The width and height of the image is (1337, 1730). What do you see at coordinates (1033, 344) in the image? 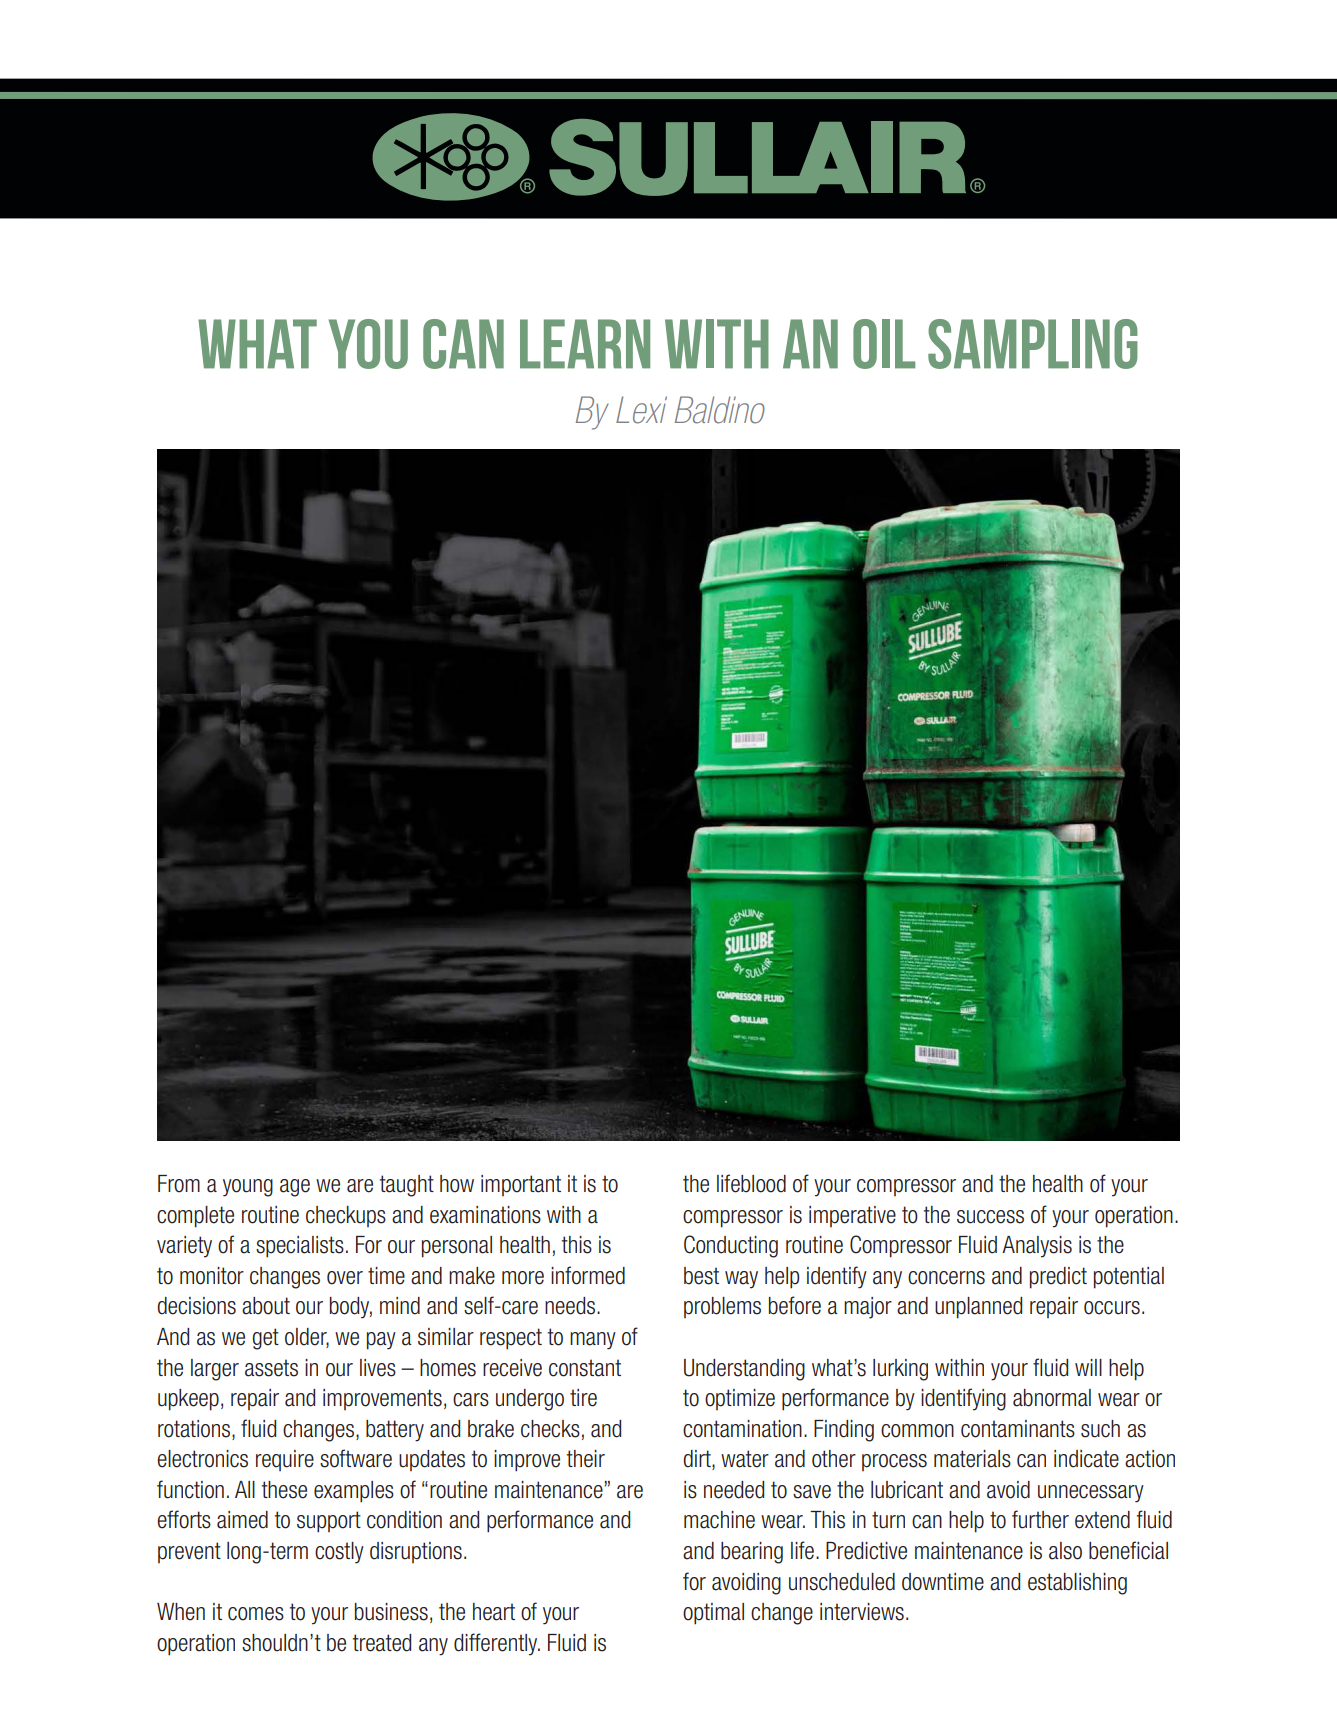
I see `sampling` at bounding box center [1033, 344].
